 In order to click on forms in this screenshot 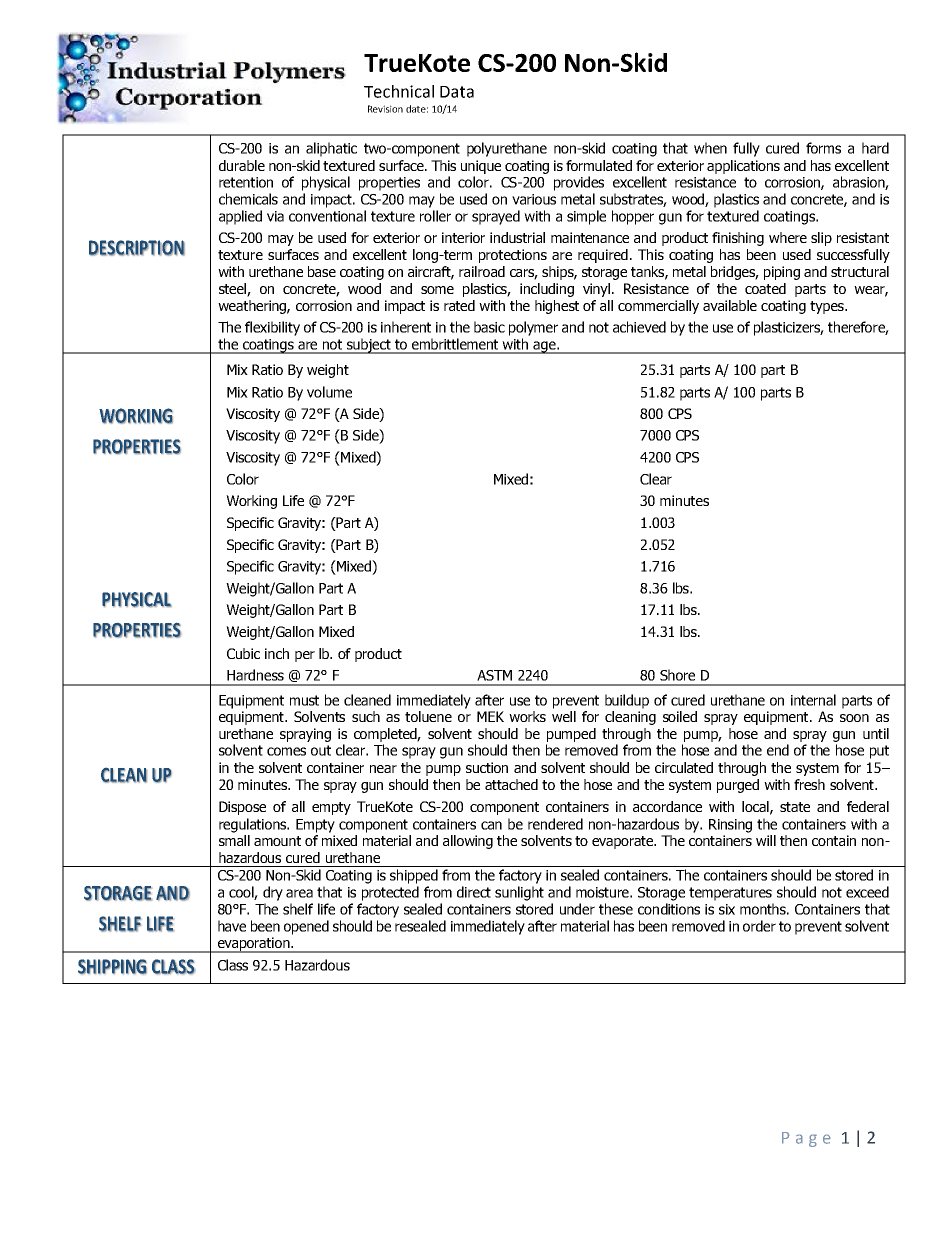, I will do `click(823, 148)`.
